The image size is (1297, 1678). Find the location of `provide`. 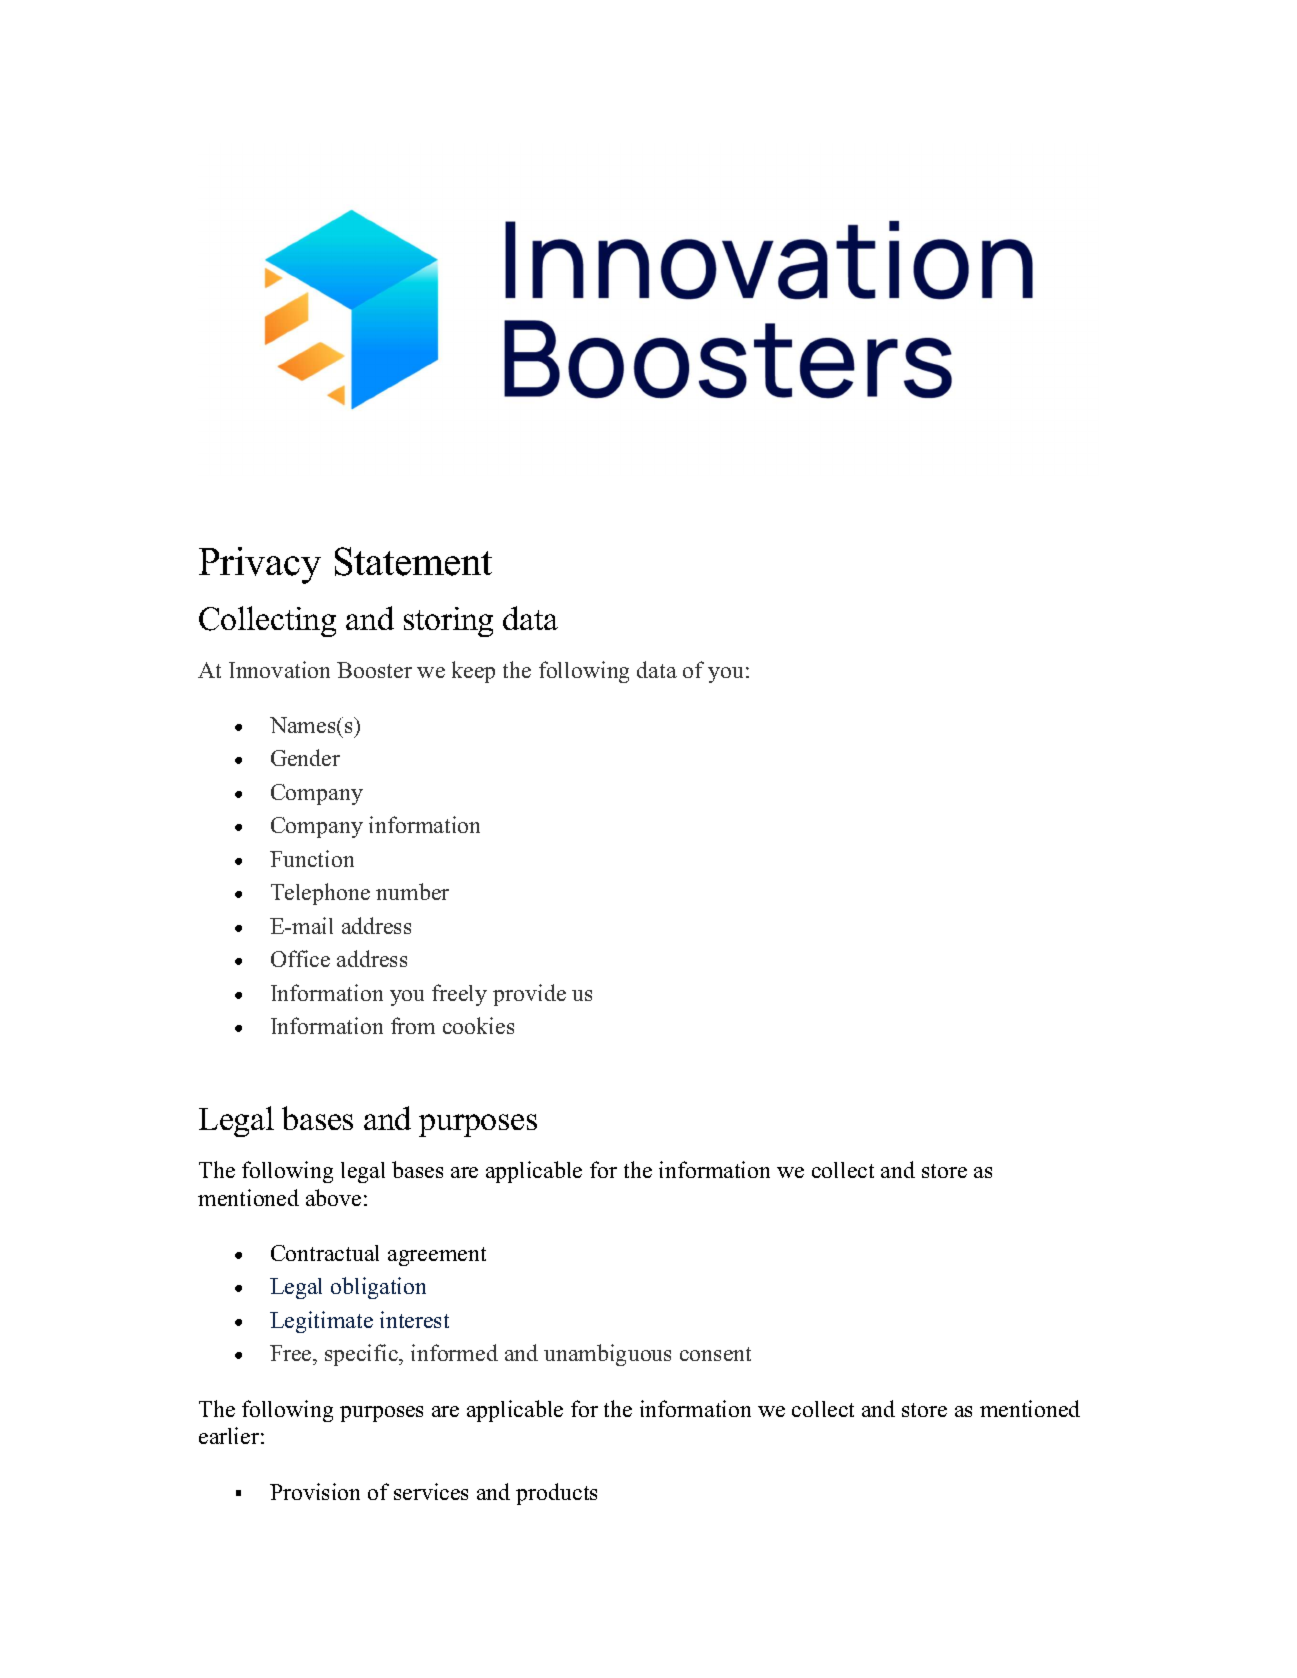

provide is located at coordinates (529, 995).
